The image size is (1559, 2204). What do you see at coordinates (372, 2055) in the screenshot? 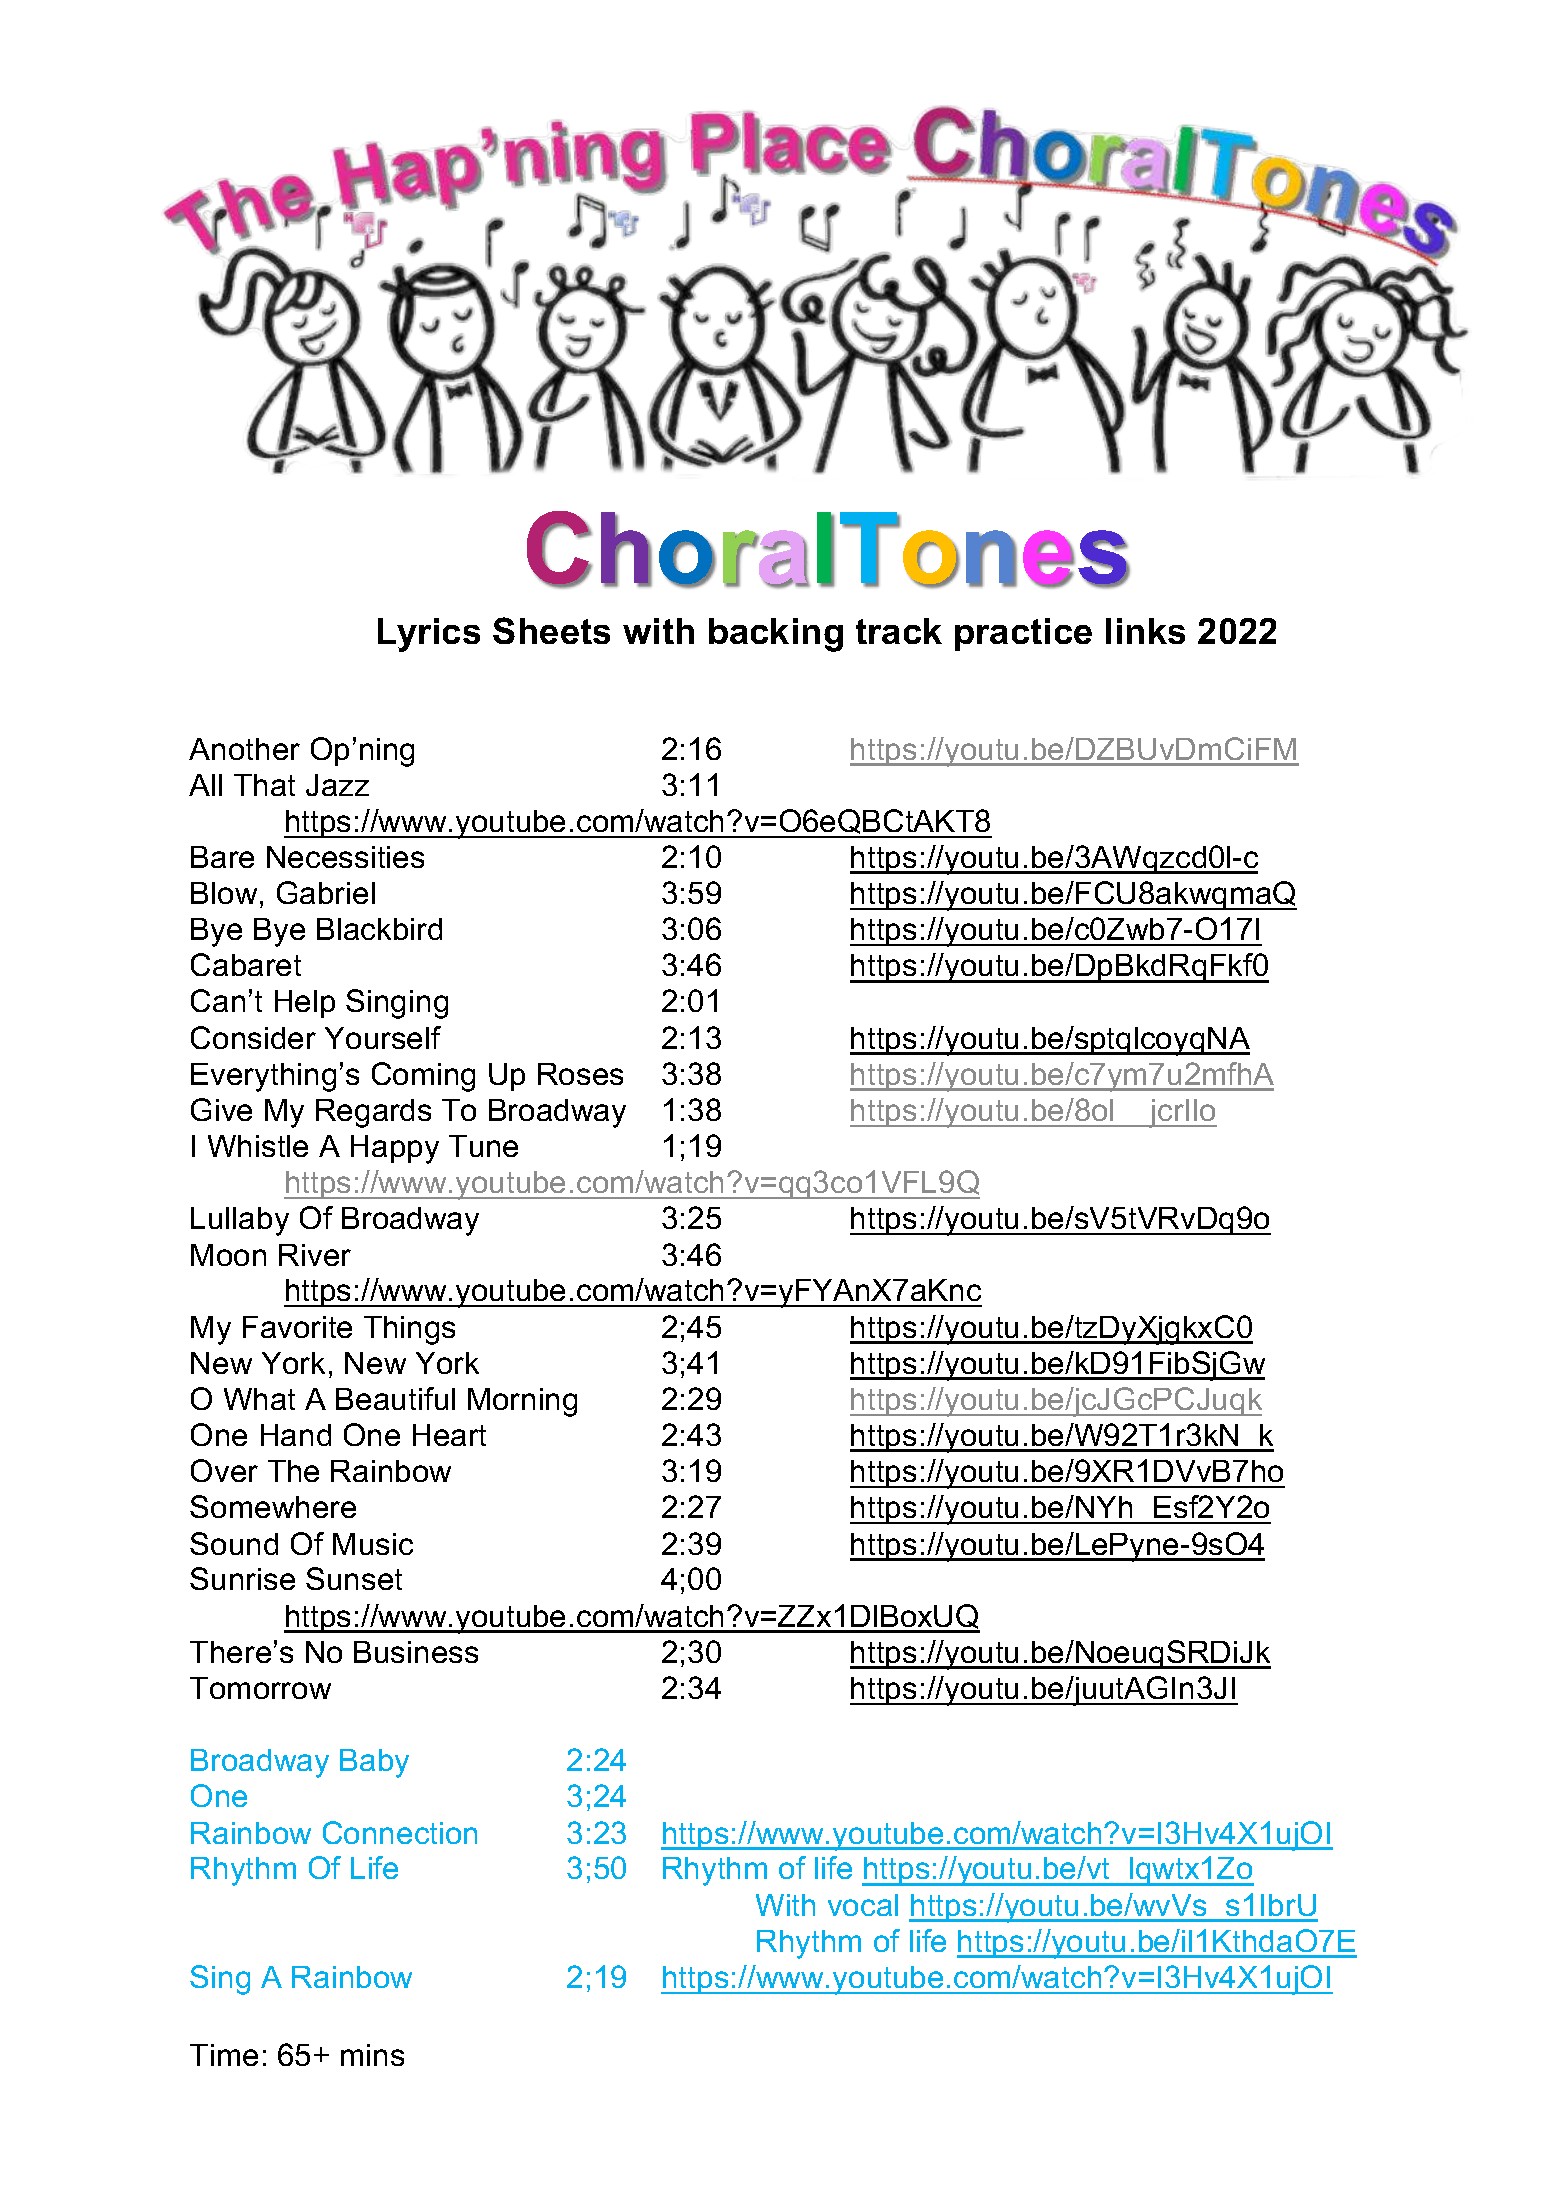
I see `mins` at bounding box center [372, 2055].
